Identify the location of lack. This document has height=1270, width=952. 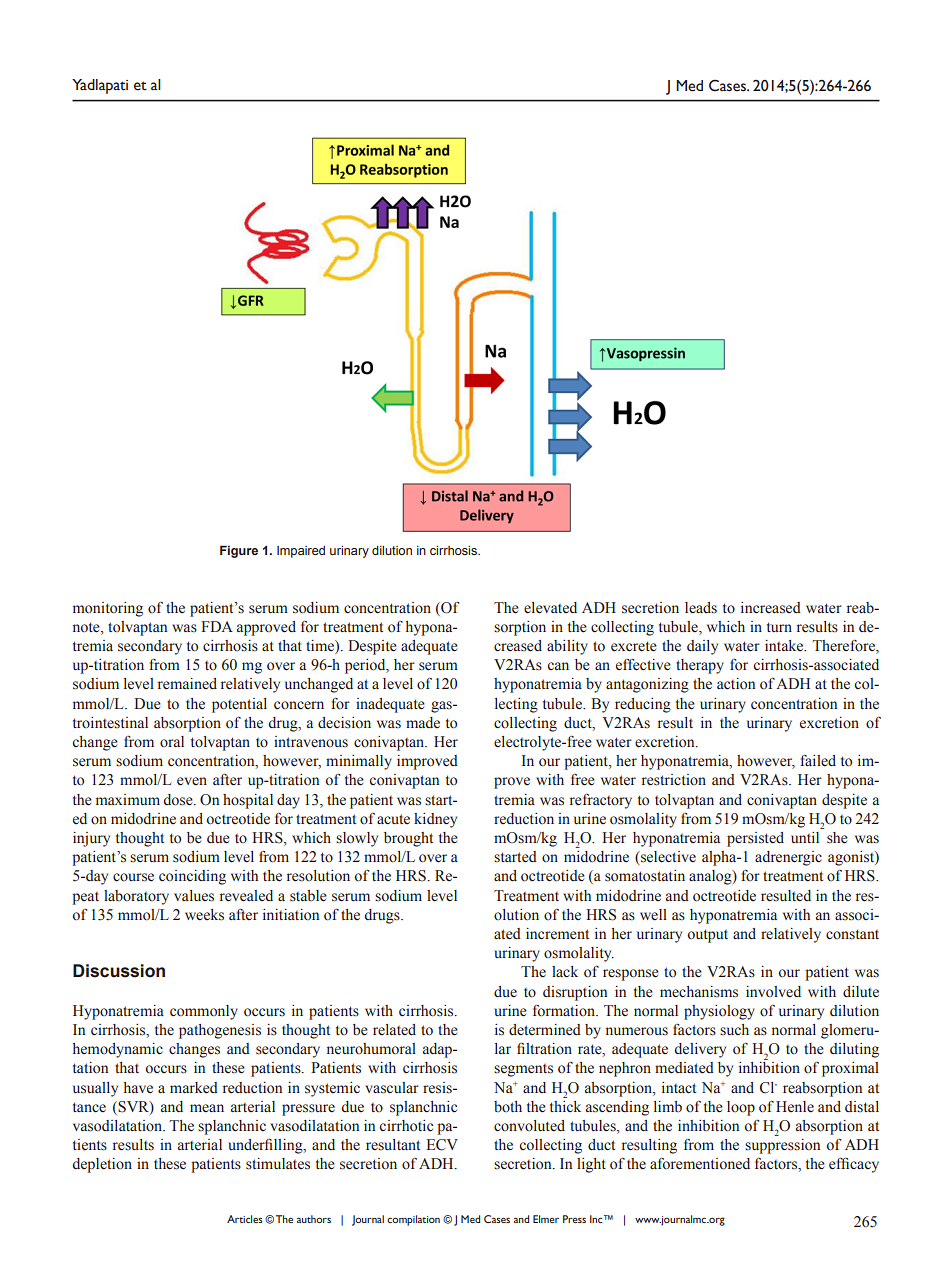
(565, 972).
